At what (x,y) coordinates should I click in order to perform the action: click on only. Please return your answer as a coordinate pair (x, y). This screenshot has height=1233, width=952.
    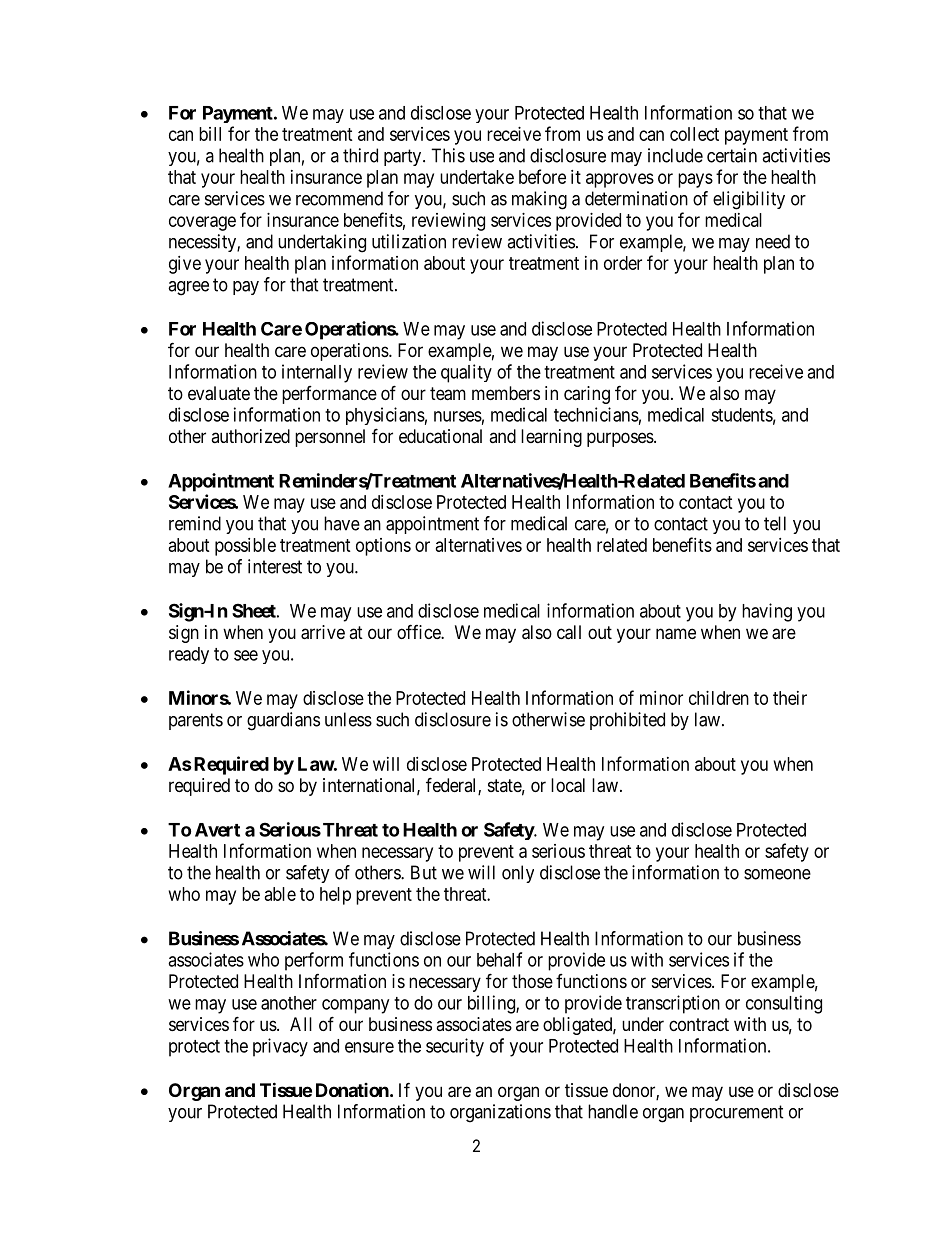
    Looking at the image, I should click on (518, 874).
